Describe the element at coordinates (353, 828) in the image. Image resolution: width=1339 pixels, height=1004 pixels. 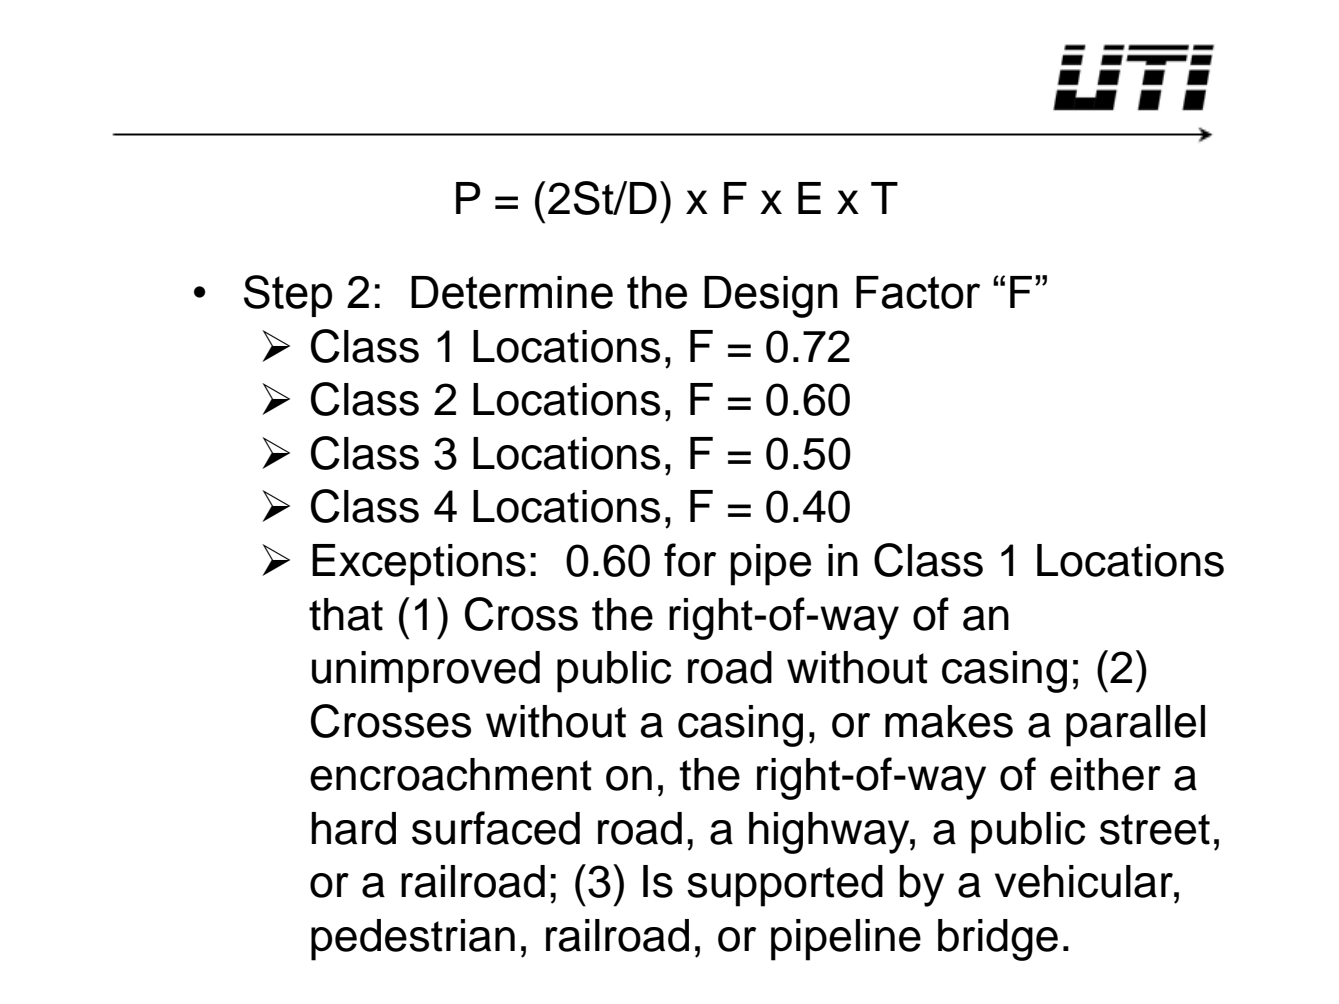
I see `hard` at that location.
